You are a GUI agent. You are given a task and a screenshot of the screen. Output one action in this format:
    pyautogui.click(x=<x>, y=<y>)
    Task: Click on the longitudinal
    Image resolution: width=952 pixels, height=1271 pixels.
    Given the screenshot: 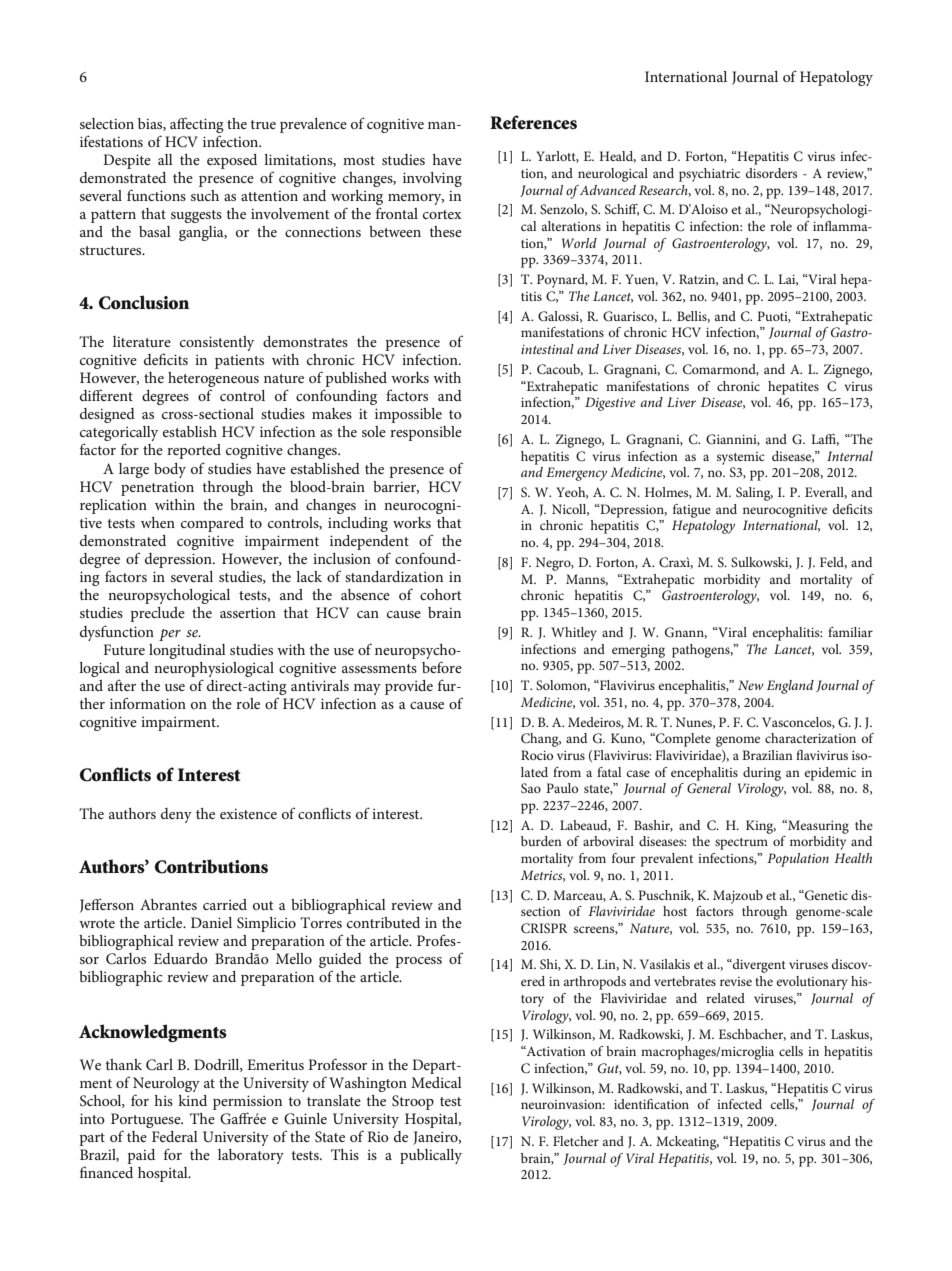 What is the action you would take?
    pyautogui.click(x=187, y=651)
